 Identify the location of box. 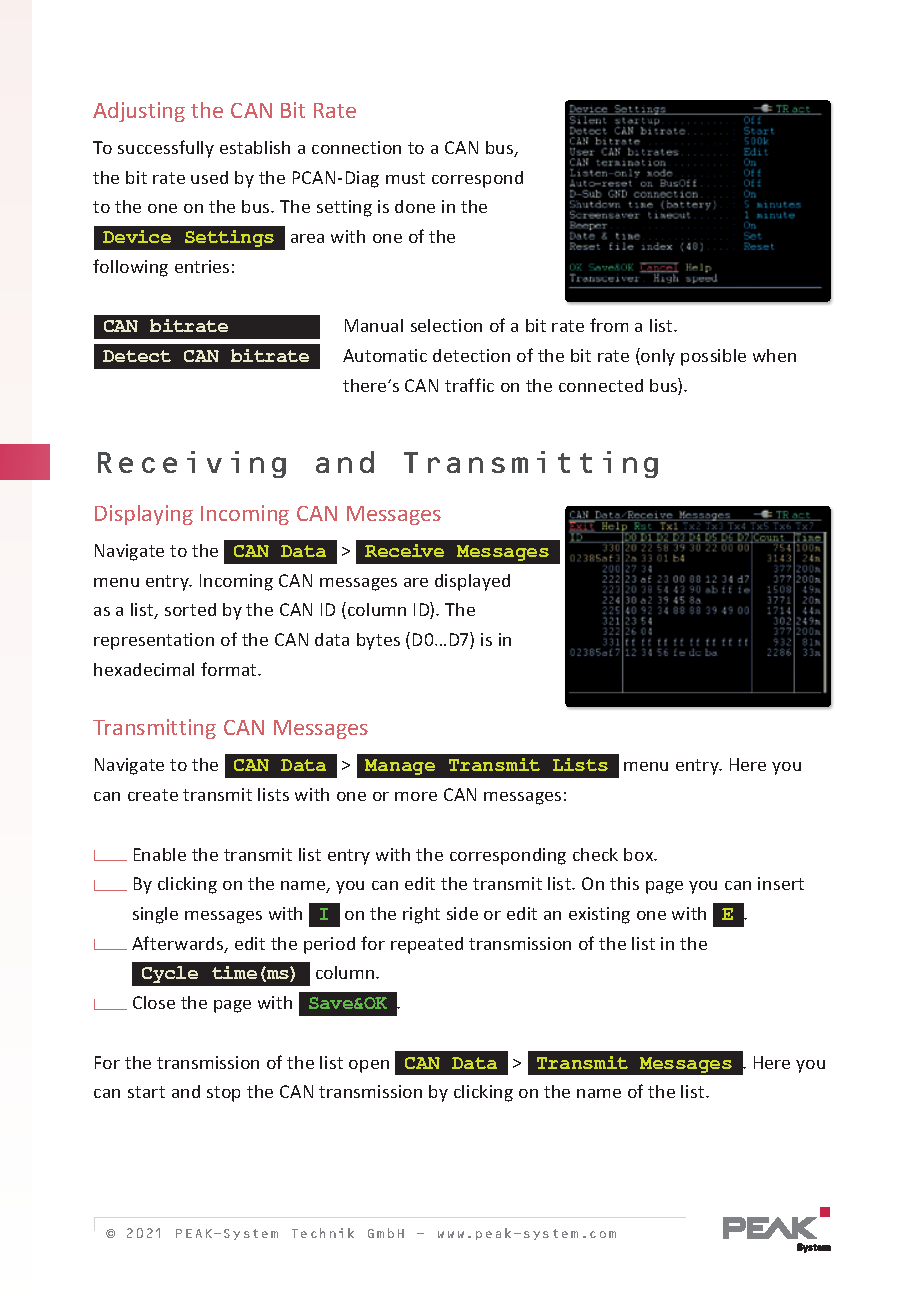
(640, 854).
